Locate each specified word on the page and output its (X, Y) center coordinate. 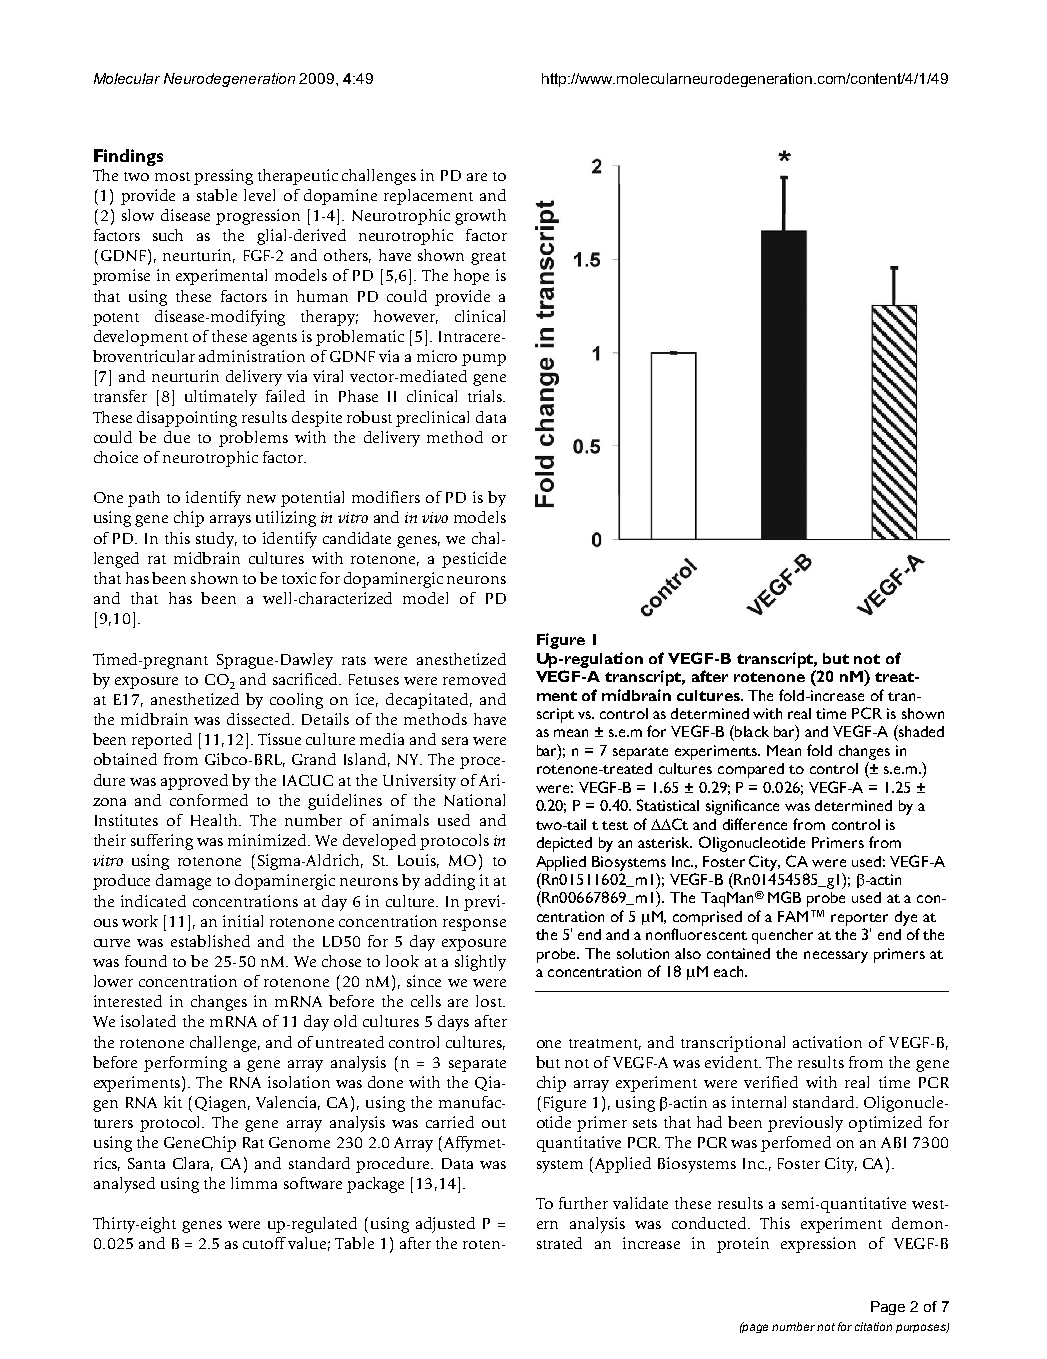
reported (162, 741)
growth (480, 217)
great (488, 258)
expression (818, 1245)
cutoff (264, 1243)
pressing (223, 177)
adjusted (445, 1225)
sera (455, 741)
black (751, 731)
